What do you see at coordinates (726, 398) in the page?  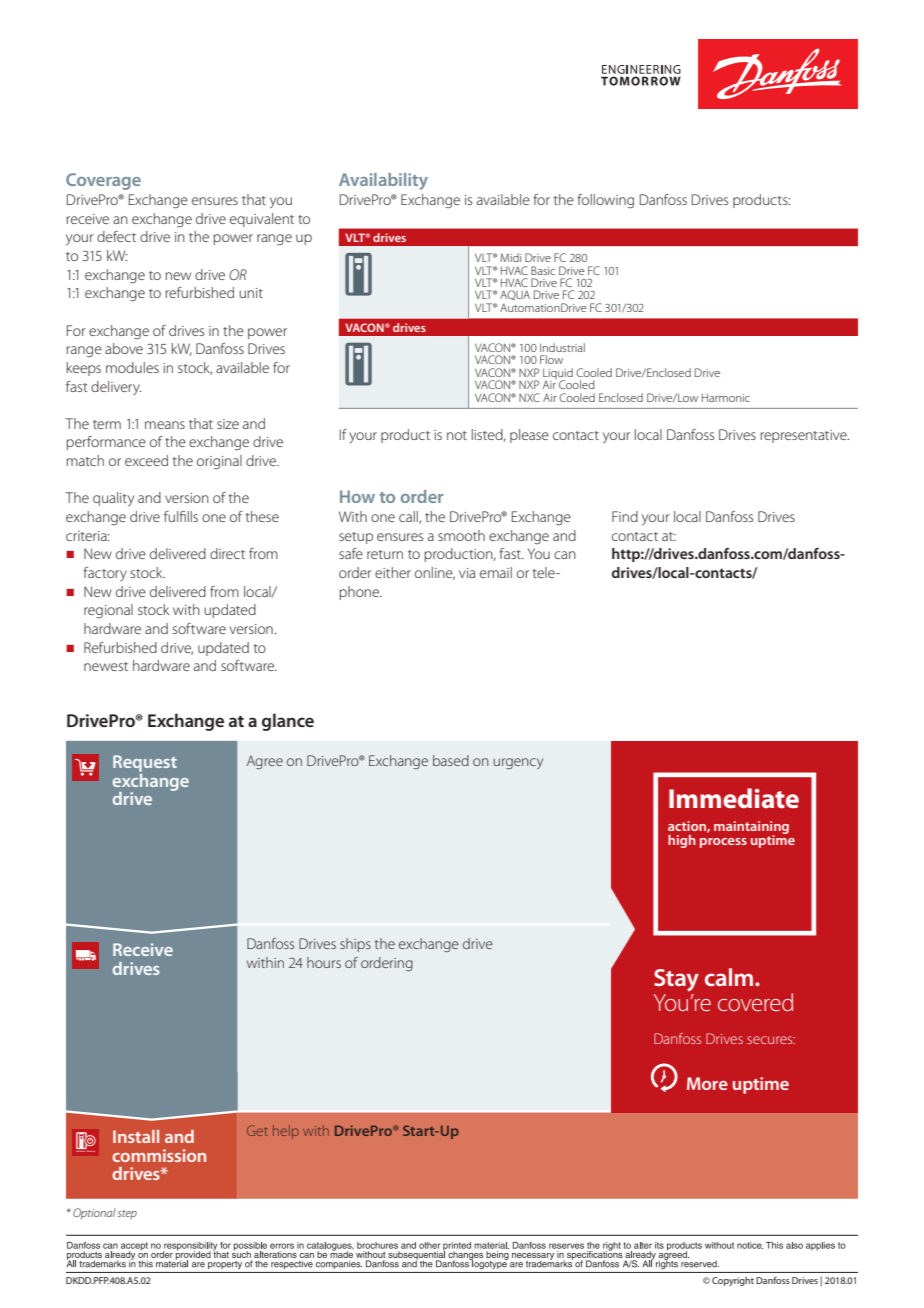 I see `Harmonic` at bounding box center [726, 398].
